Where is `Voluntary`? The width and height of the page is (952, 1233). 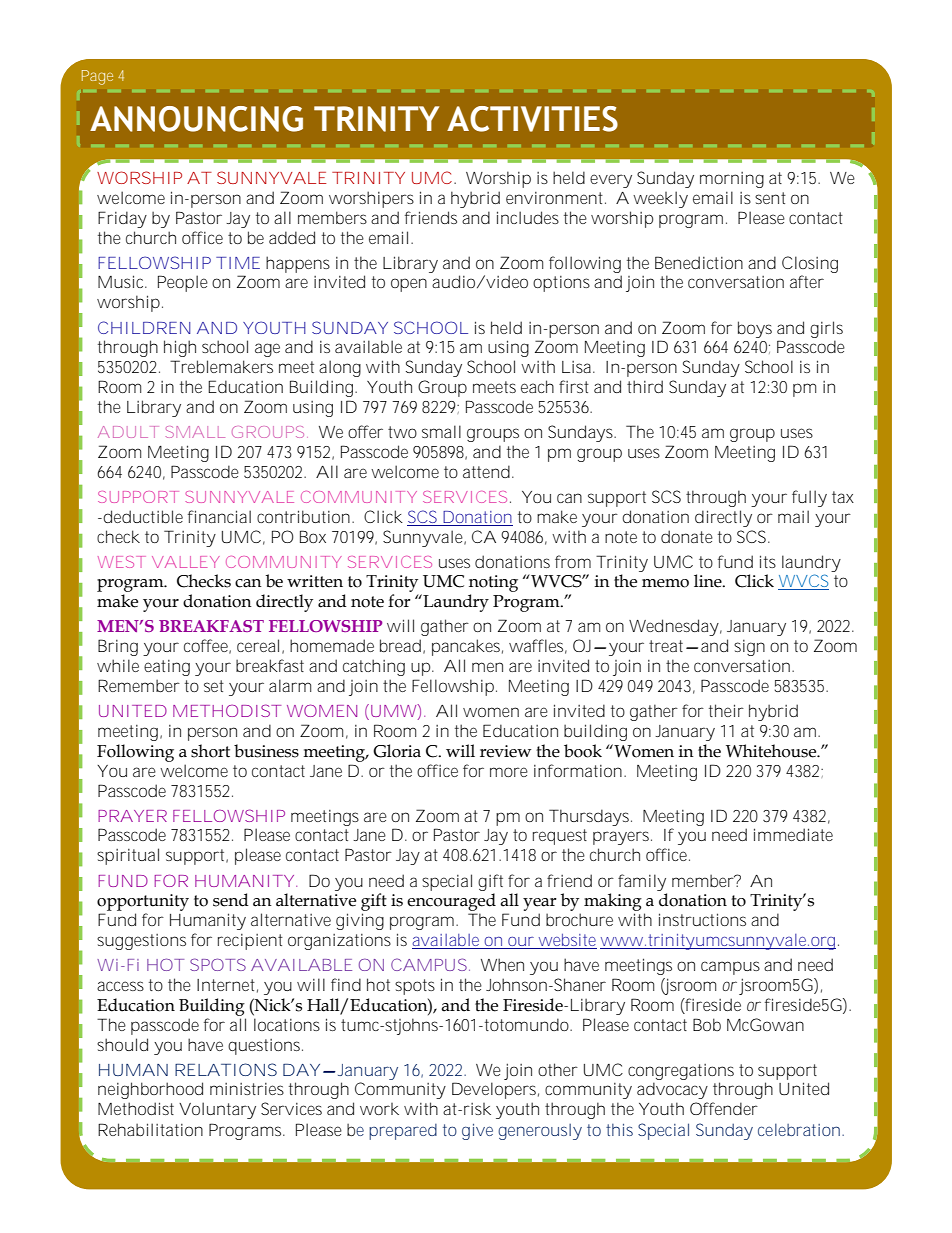
Voluntary is located at coordinates (217, 1110).
